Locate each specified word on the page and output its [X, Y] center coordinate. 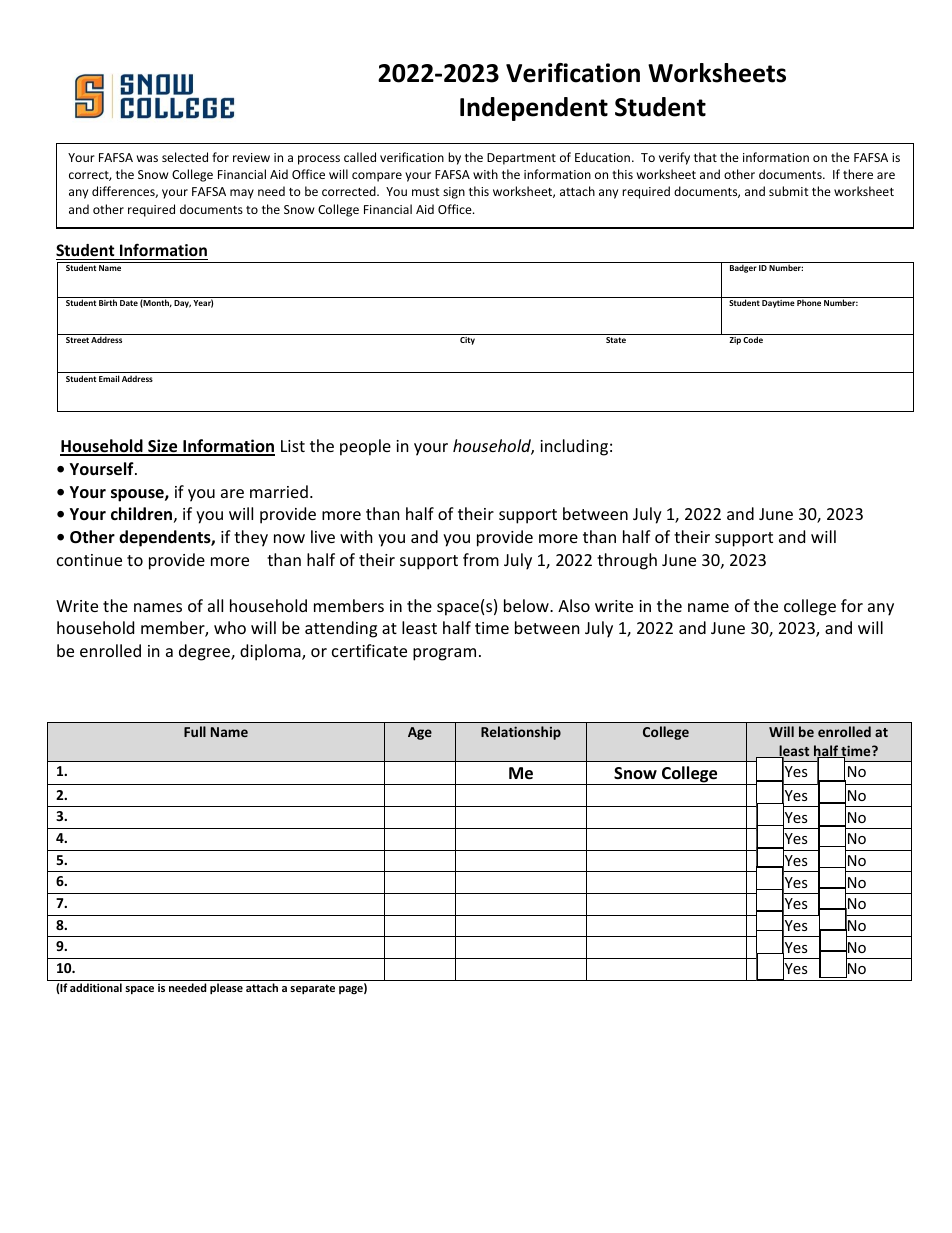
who [230, 627]
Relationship [521, 733]
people [365, 447]
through [627, 561]
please [226, 989]
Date [129, 303]
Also [574, 605]
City [467, 341]
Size [163, 447]
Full [195, 731]
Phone [809, 302]
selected [185, 157]
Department [521, 159]
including [574, 447]
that [705, 157]
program [444, 654]
